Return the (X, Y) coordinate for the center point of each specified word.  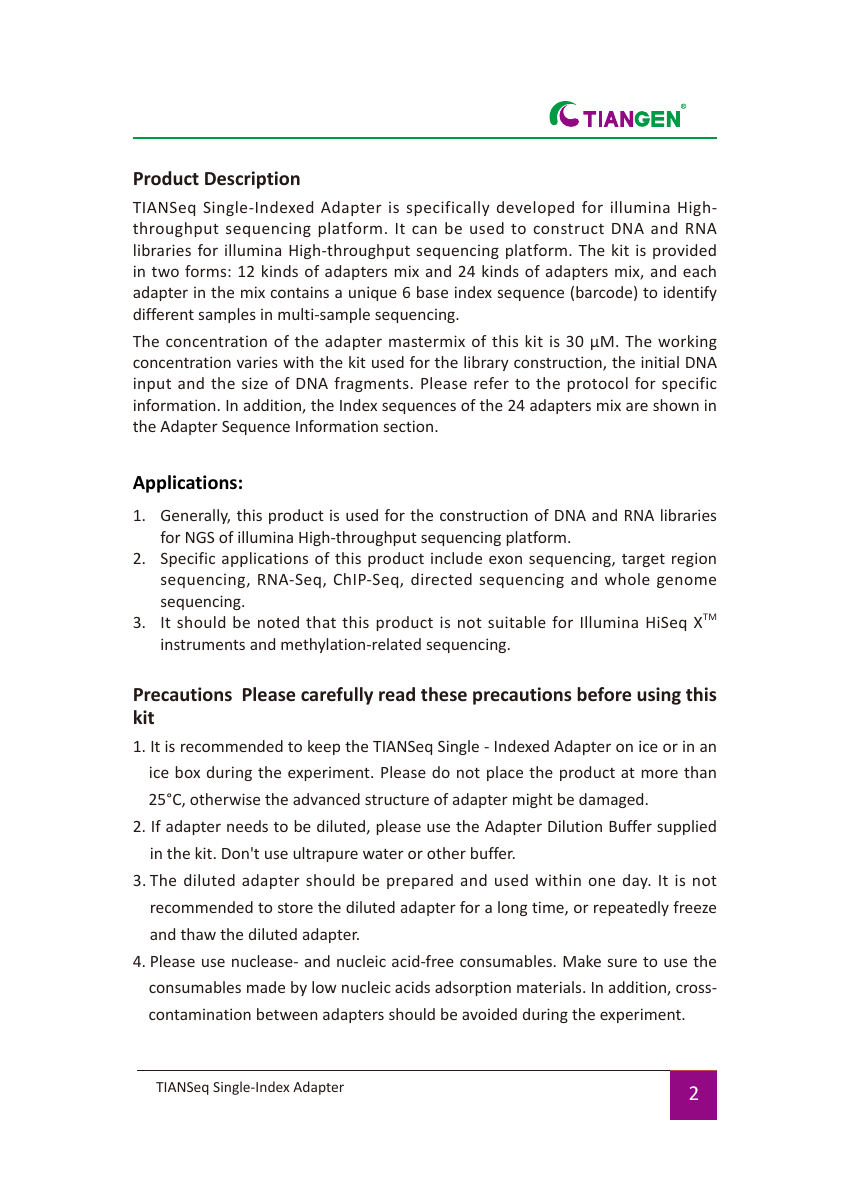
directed (441, 579)
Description (252, 180)
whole (627, 579)
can (424, 229)
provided (684, 251)
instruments (203, 644)
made (266, 987)
